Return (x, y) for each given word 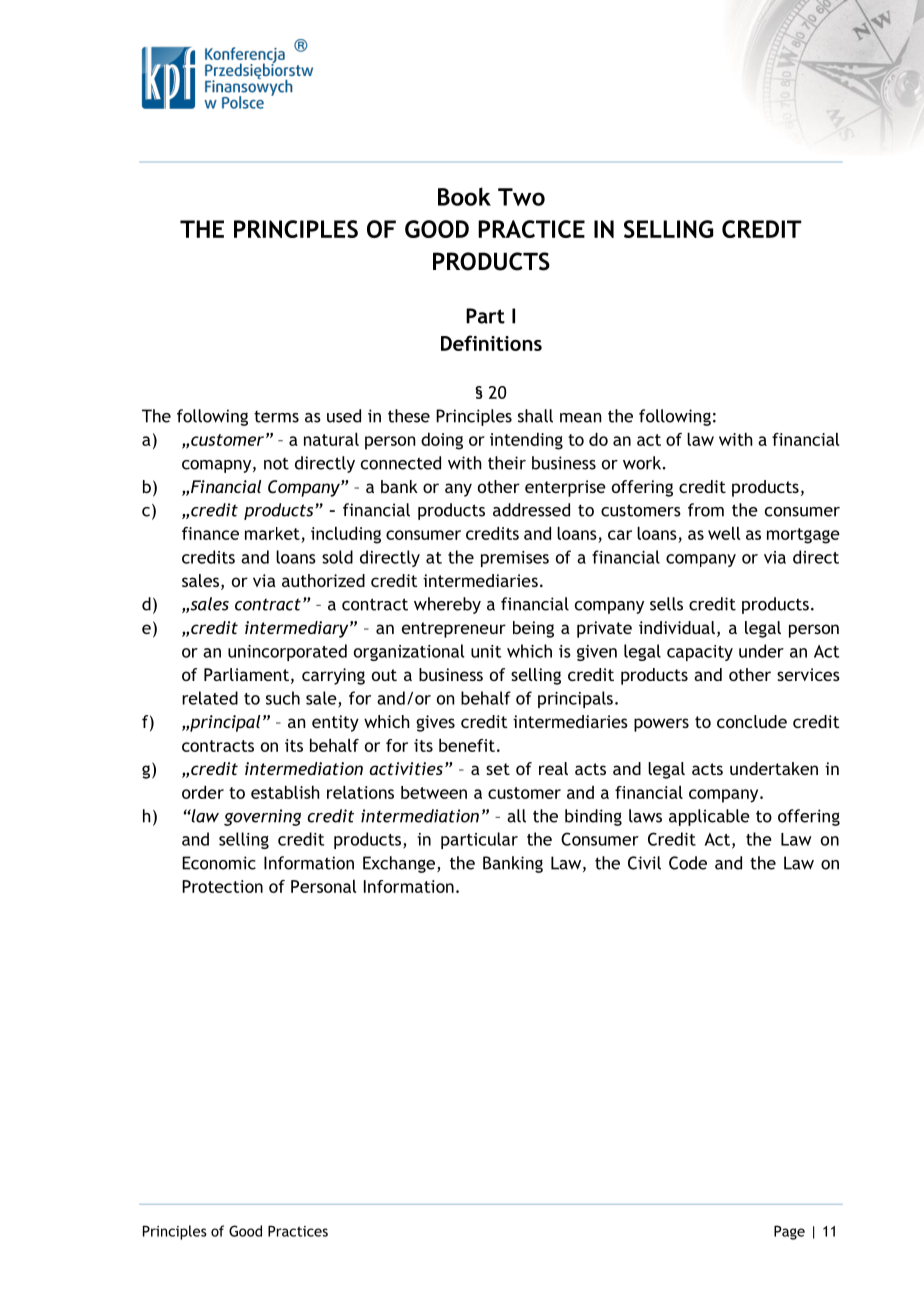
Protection (222, 886)
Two (521, 197)
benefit (467, 745)
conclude (752, 721)
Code (688, 863)
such (283, 698)
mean (580, 418)
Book (464, 196)
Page (789, 1232)
